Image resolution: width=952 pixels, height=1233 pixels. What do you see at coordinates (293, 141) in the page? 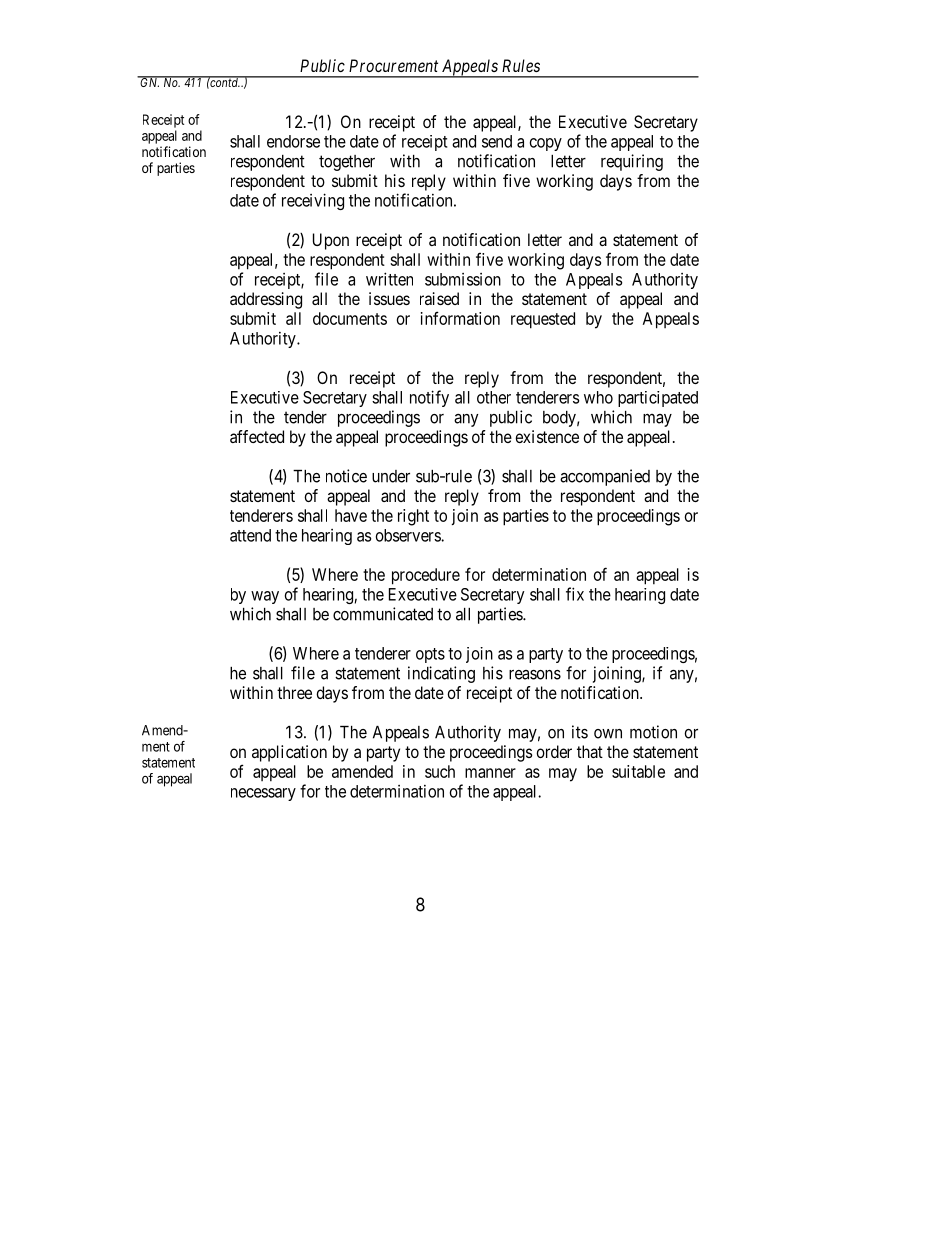
I see `endorse` at bounding box center [293, 141].
